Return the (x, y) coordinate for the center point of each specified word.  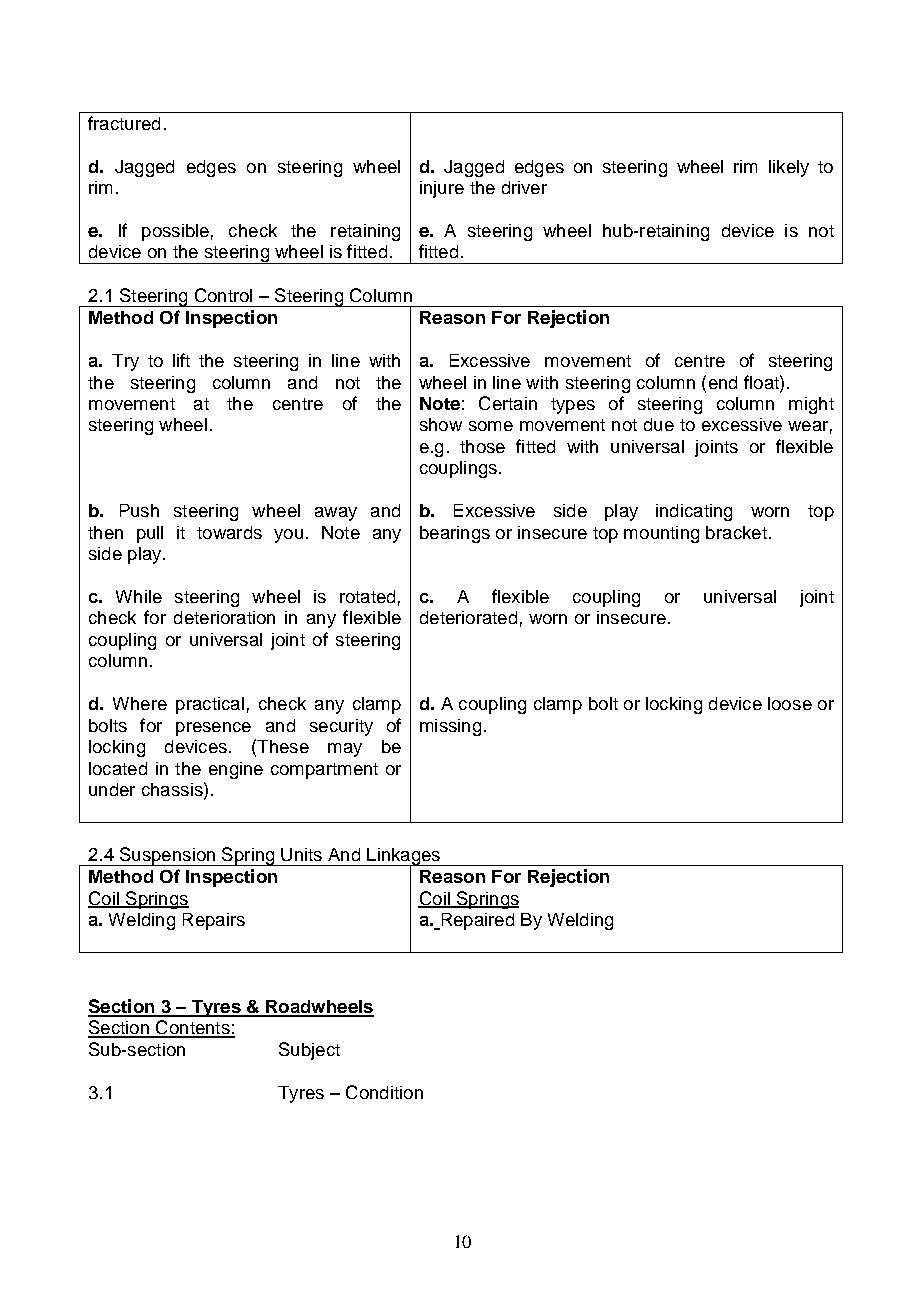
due (659, 424)
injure (442, 189)
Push (139, 510)
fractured (124, 123)
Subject (309, 1051)
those (482, 446)
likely (789, 168)
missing (450, 727)
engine (236, 770)
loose (790, 703)
